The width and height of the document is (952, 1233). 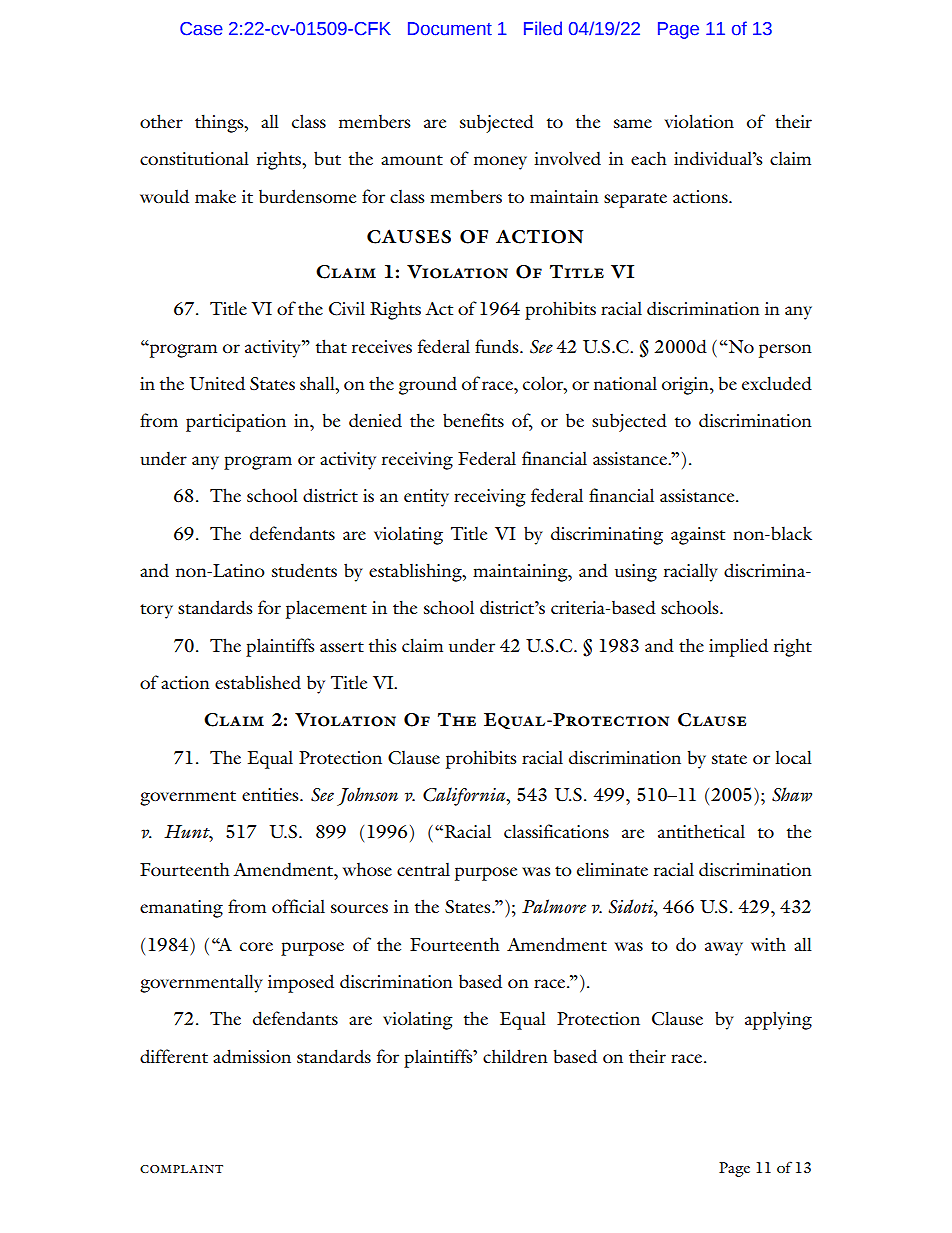 What do you see at coordinates (271, 794) in the document?
I see `entities` at bounding box center [271, 794].
